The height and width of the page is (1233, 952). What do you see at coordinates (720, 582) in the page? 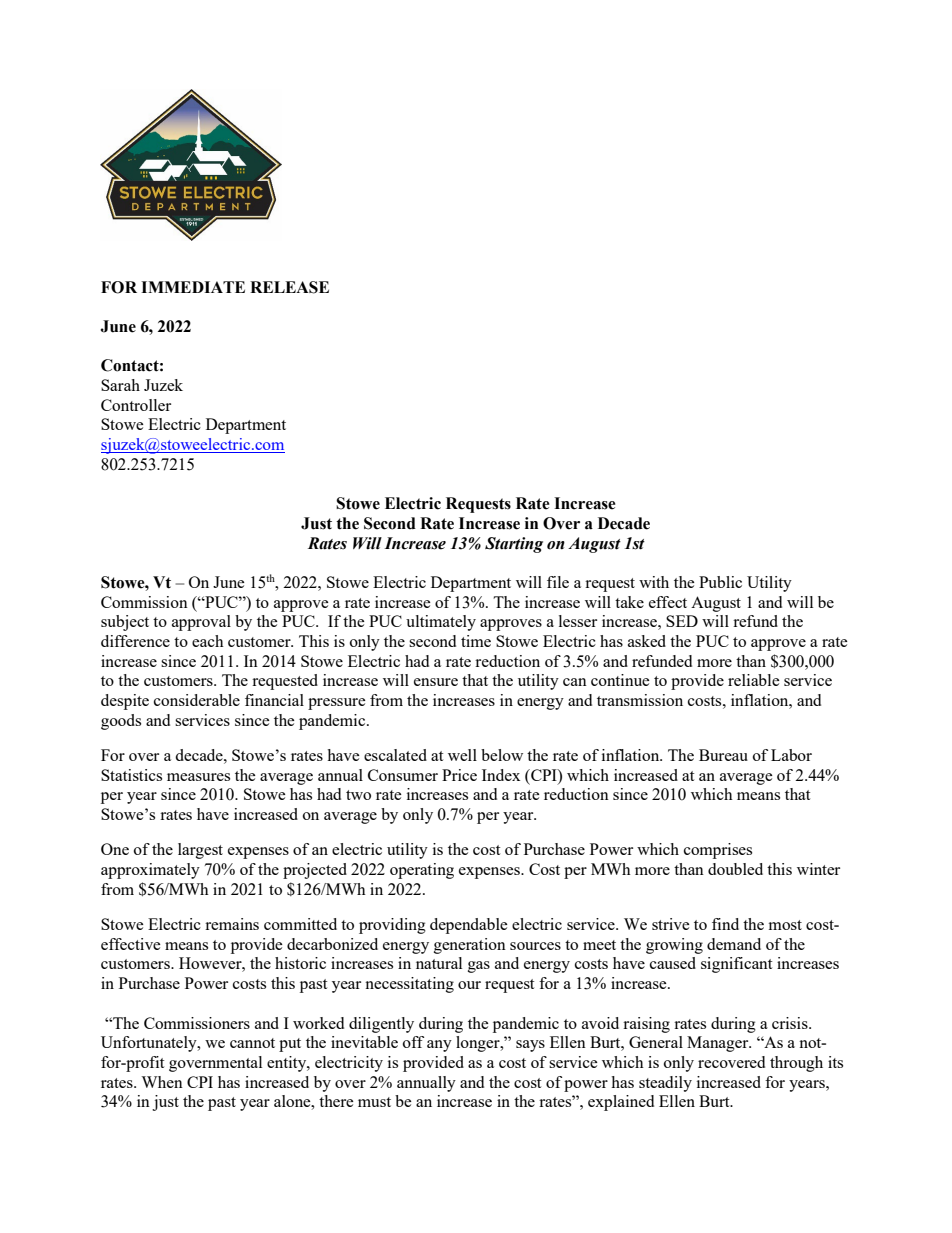
I see `Public` at bounding box center [720, 582].
